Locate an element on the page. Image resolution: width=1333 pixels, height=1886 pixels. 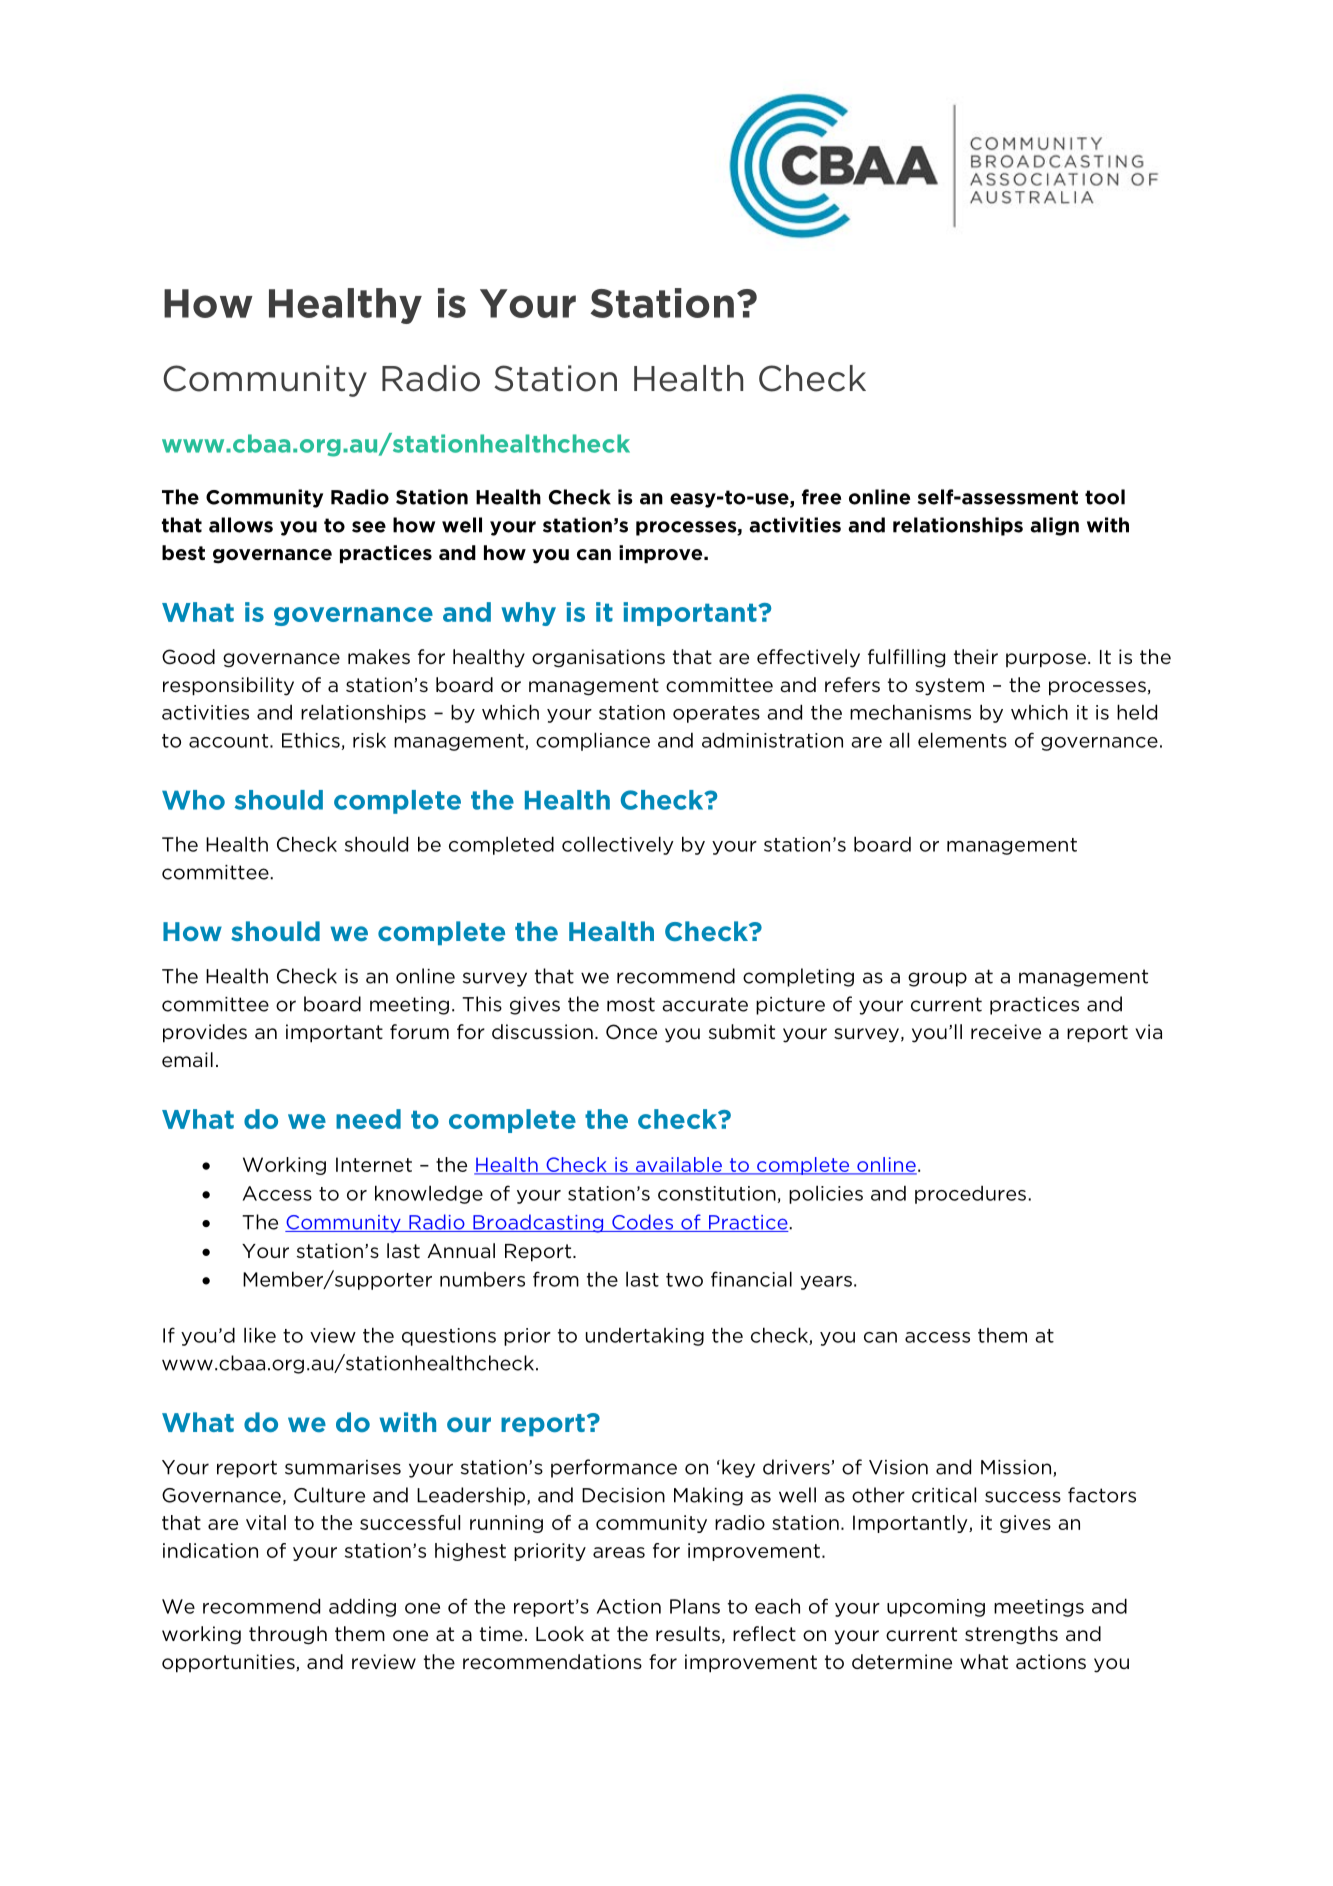
allows is located at coordinates (241, 525).
